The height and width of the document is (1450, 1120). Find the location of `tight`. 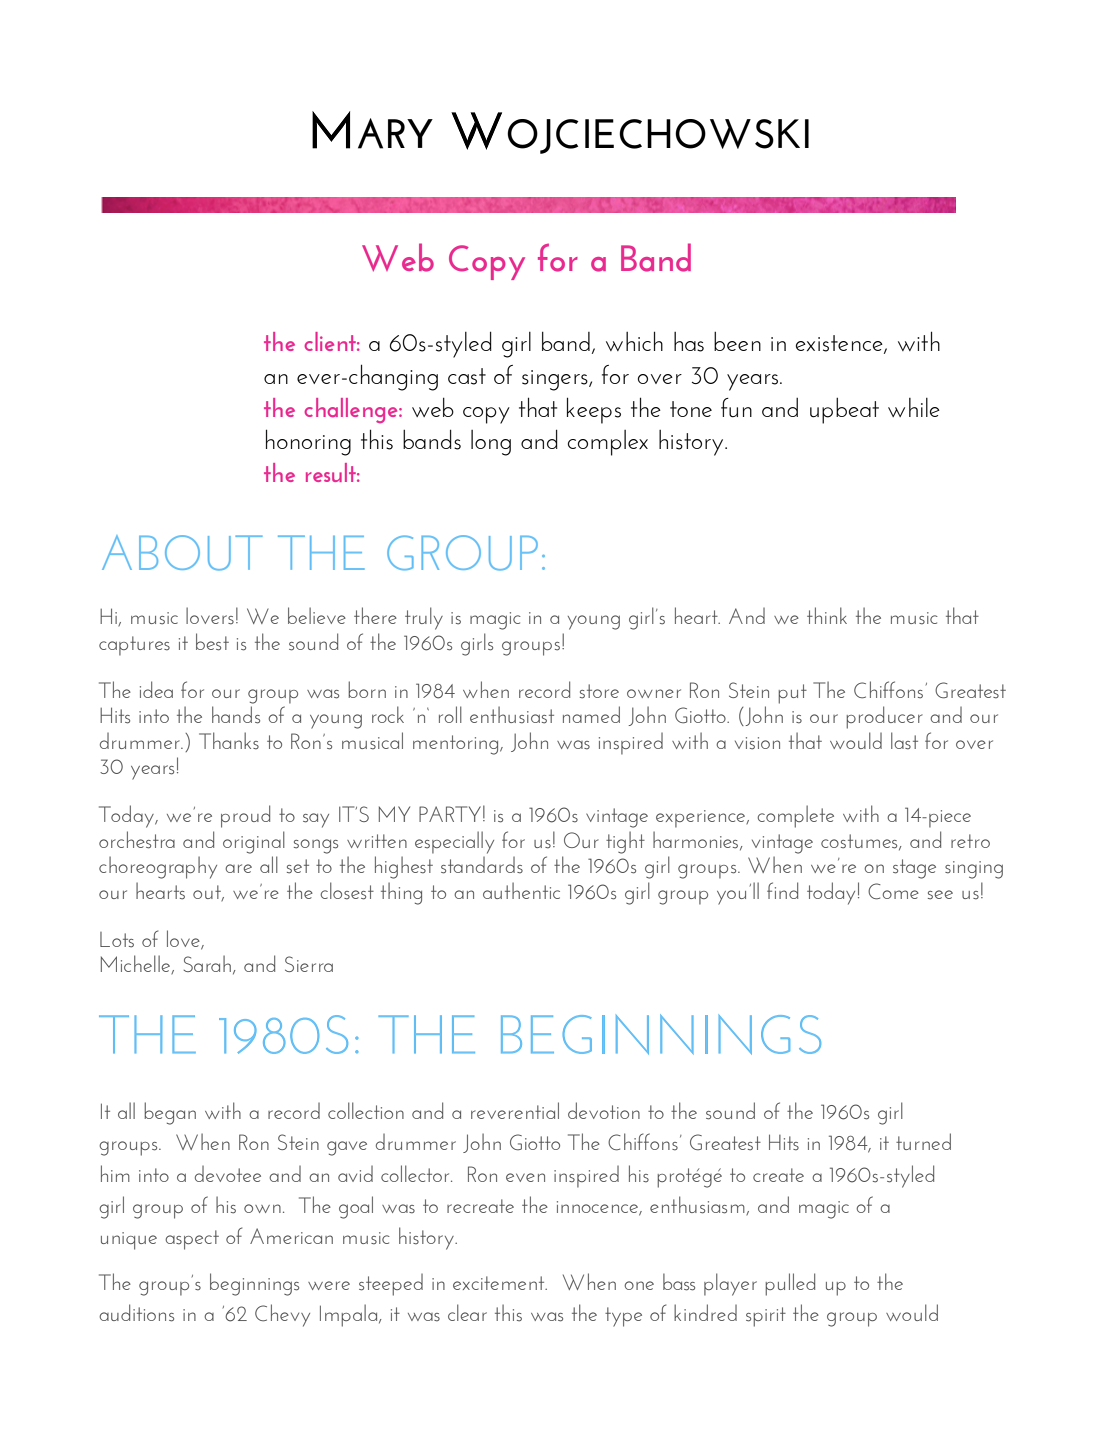

tight is located at coordinates (625, 842).
